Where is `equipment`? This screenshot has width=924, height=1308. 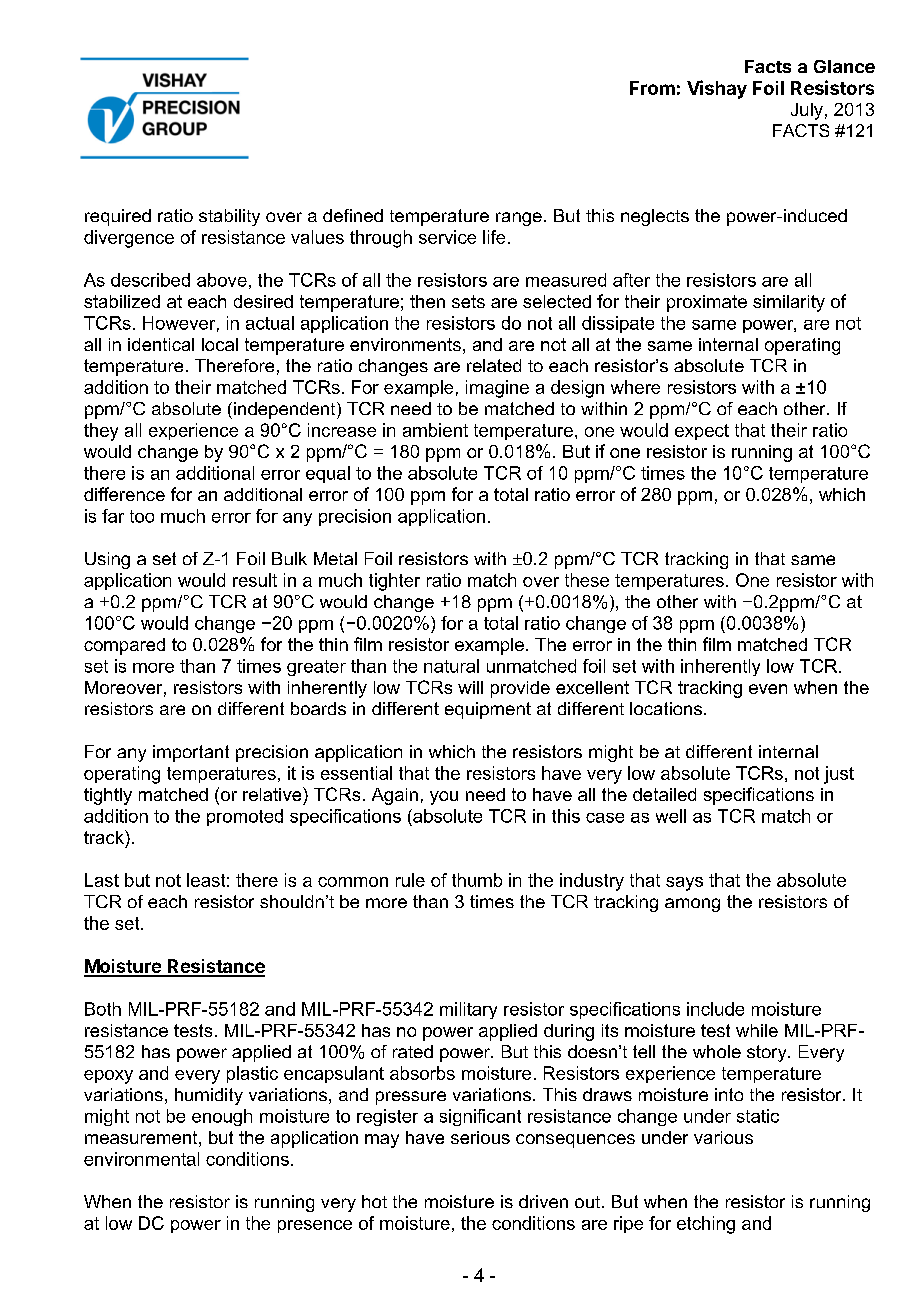 equipment is located at coordinates (488, 710).
